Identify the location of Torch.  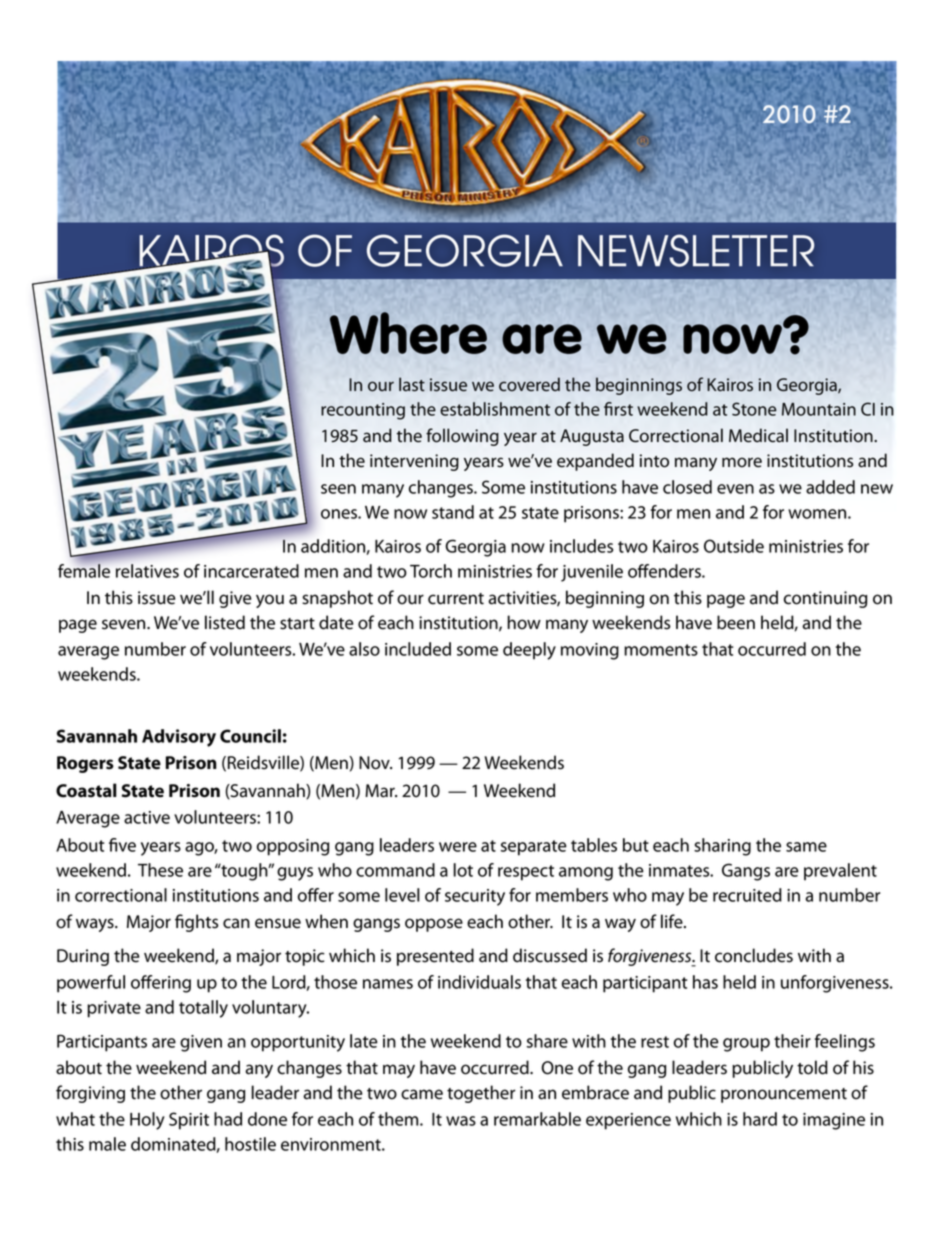
(431, 571).
